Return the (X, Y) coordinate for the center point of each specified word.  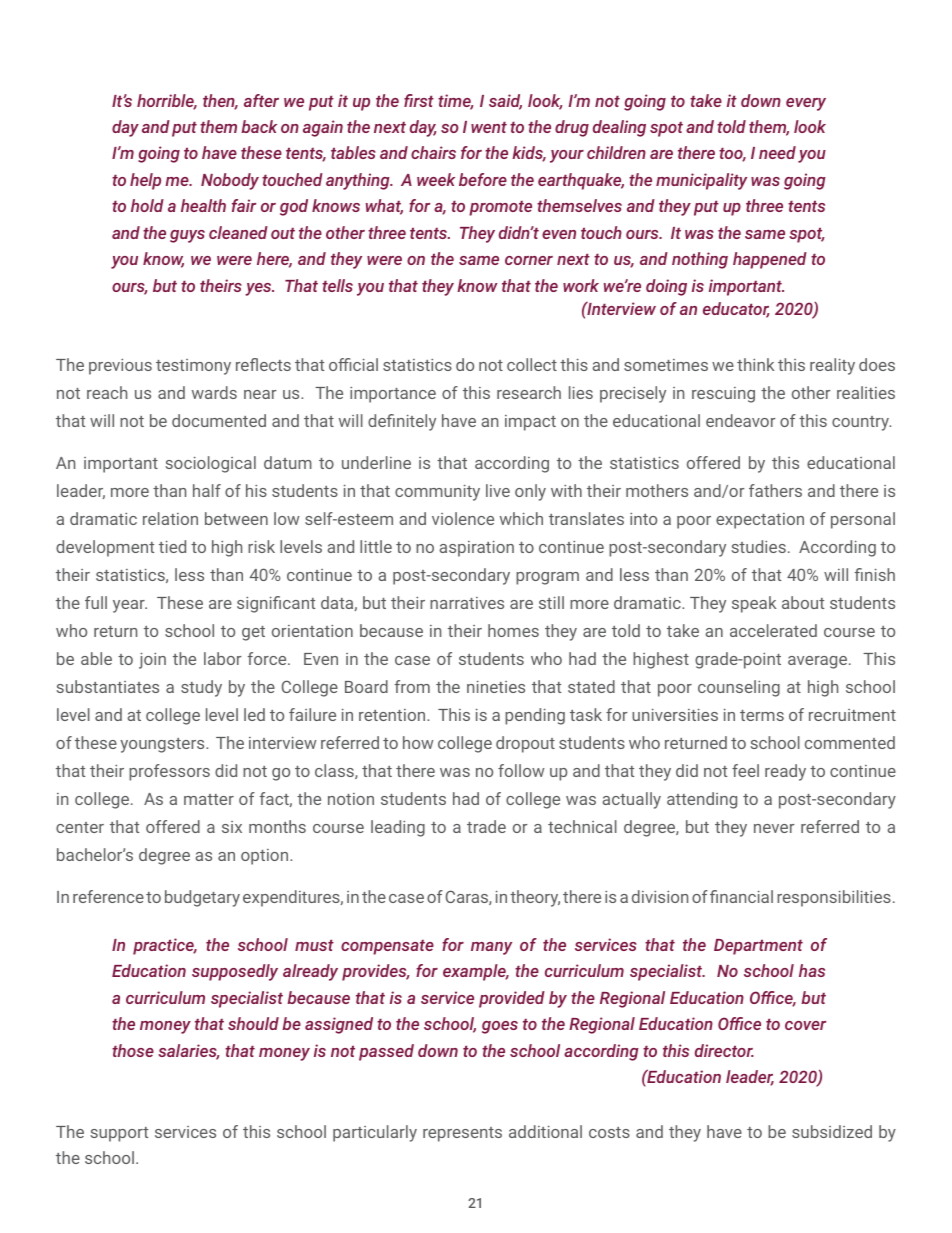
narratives (467, 603)
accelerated (773, 630)
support (119, 1134)
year (130, 606)
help (145, 181)
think (755, 364)
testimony (193, 367)
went (489, 127)
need (777, 152)
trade (486, 826)
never (774, 828)
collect (532, 364)
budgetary (202, 898)
